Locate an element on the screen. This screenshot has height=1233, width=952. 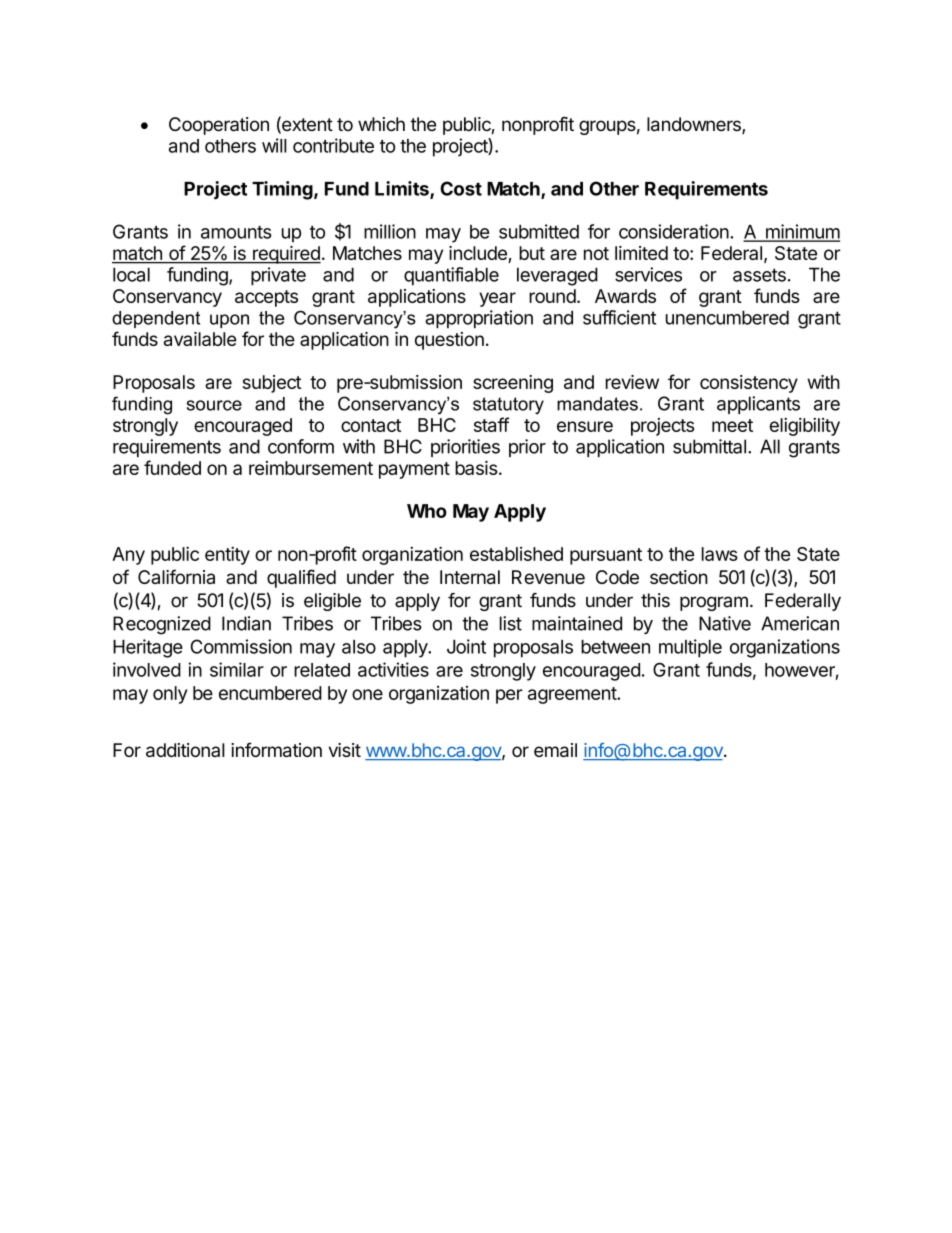
which is located at coordinates (381, 124).
